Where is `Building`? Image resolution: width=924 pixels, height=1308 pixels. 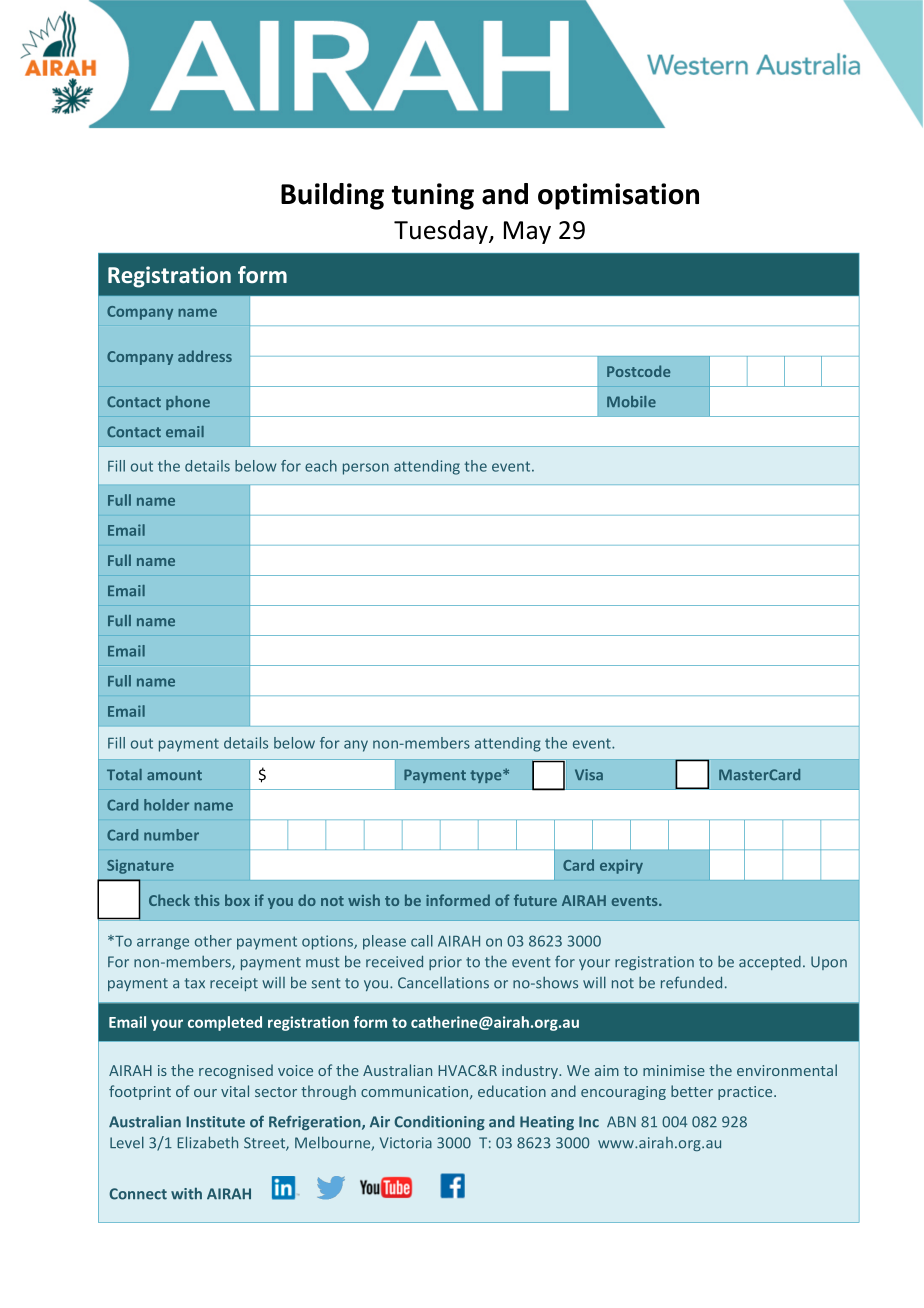
Building is located at coordinates (332, 196).
